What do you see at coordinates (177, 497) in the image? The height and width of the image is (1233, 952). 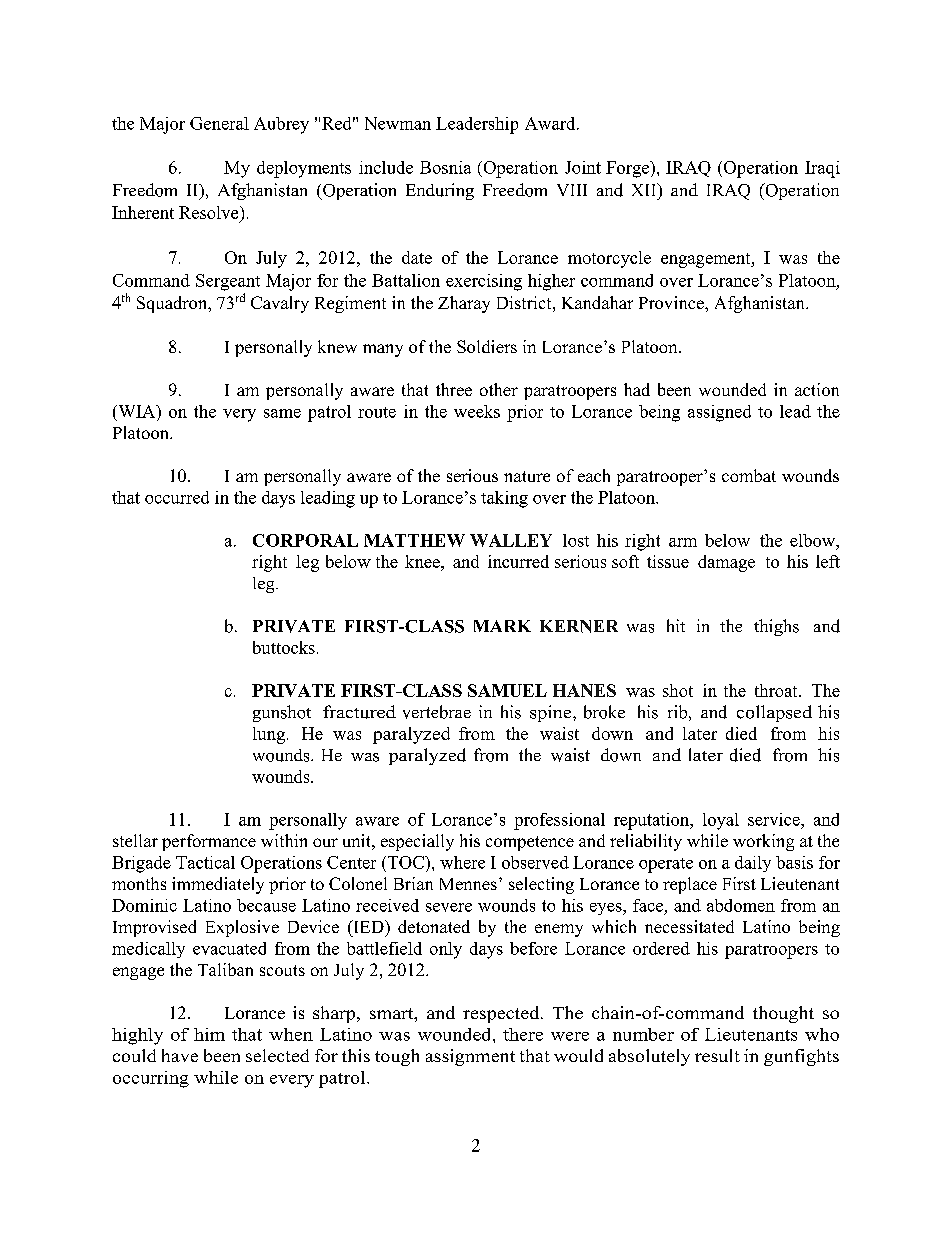 I see `occurred` at bounding box center [177, 497].
